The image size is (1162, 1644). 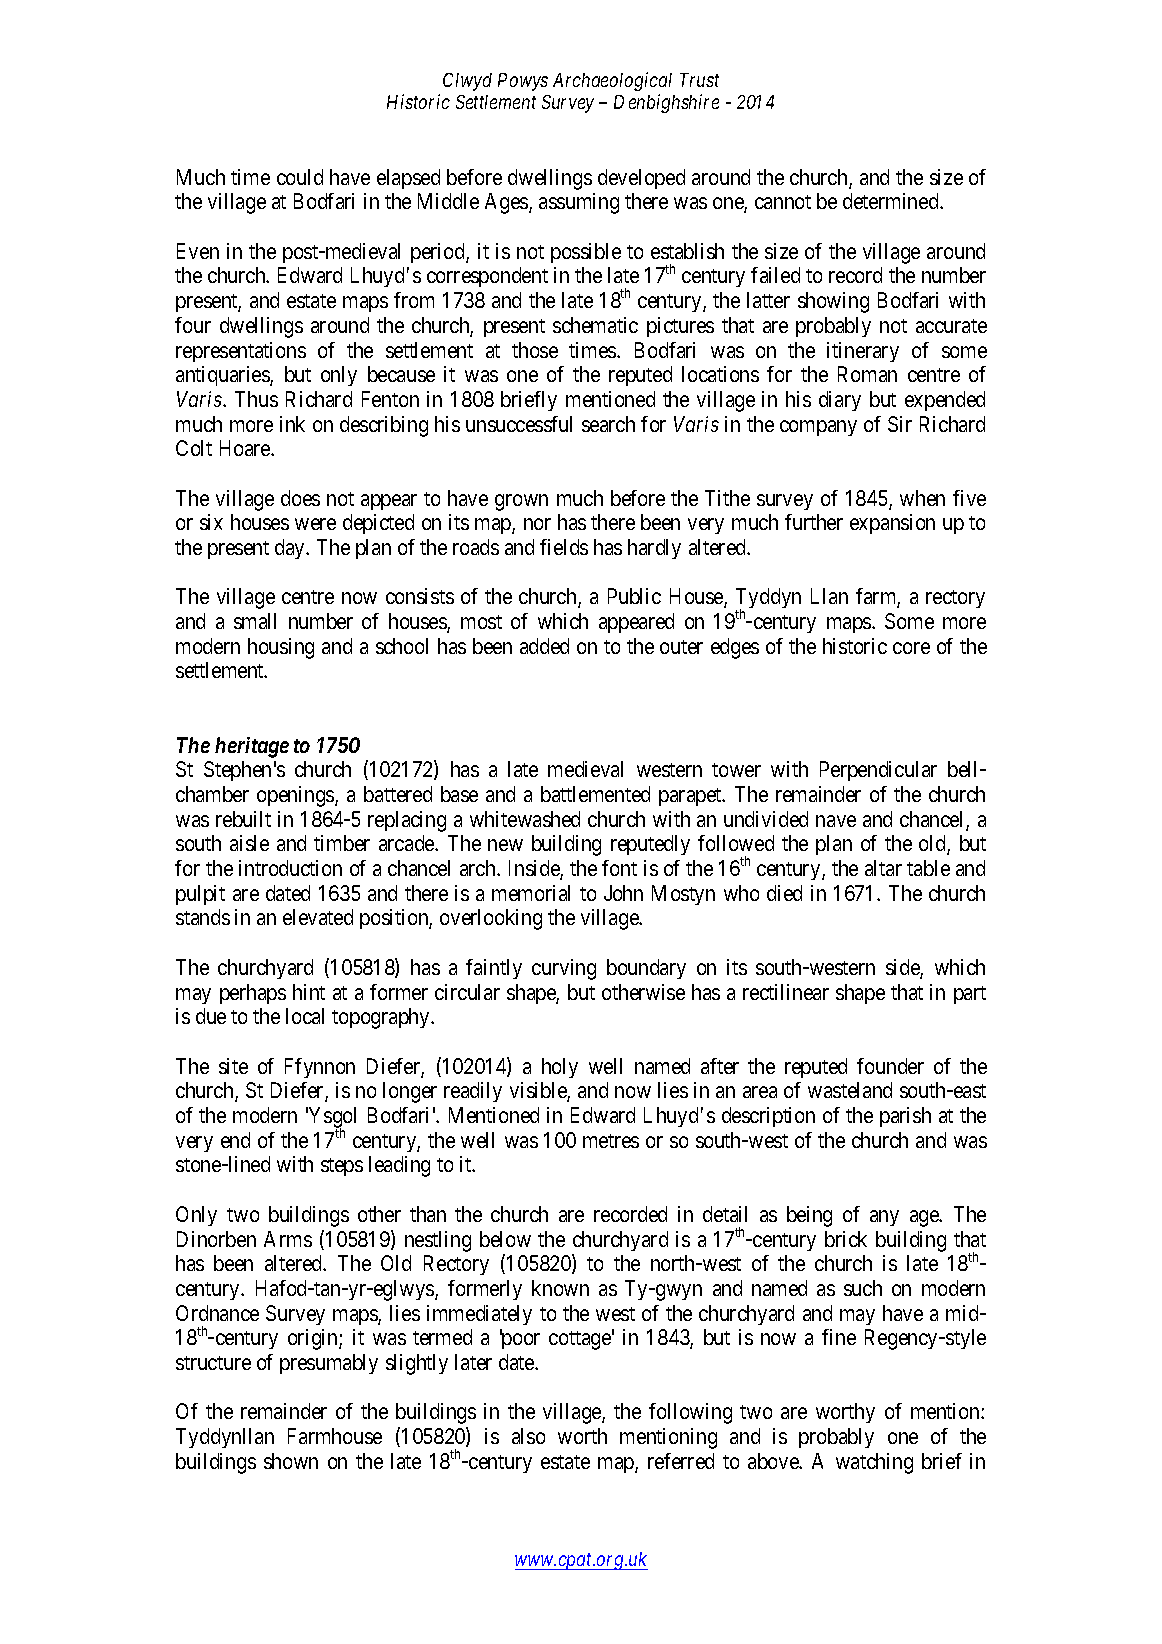 I want to click on added, so click(x=544, y=646).
